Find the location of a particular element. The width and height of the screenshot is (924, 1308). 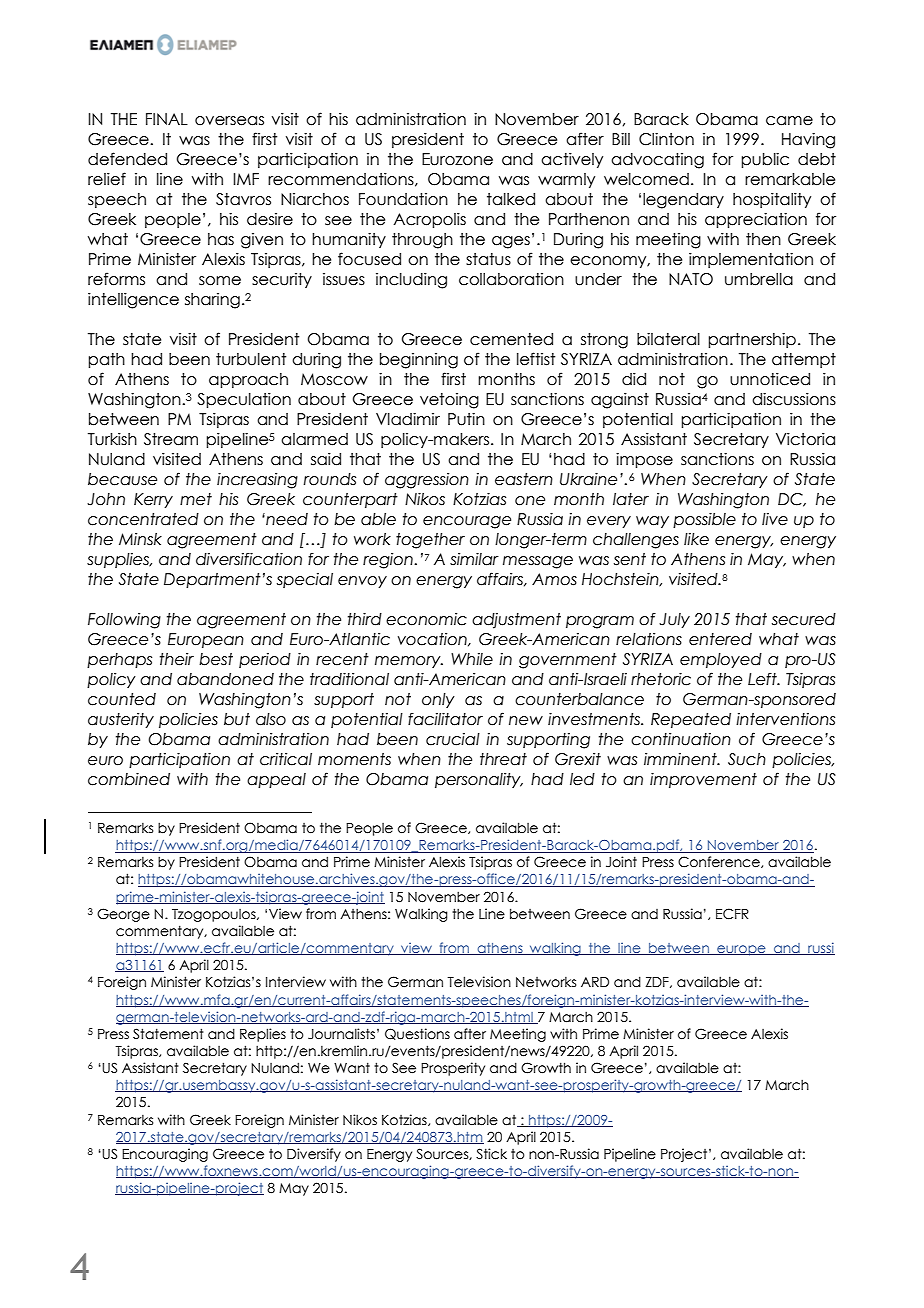

FINAL is located at coordinates (167, 119).
